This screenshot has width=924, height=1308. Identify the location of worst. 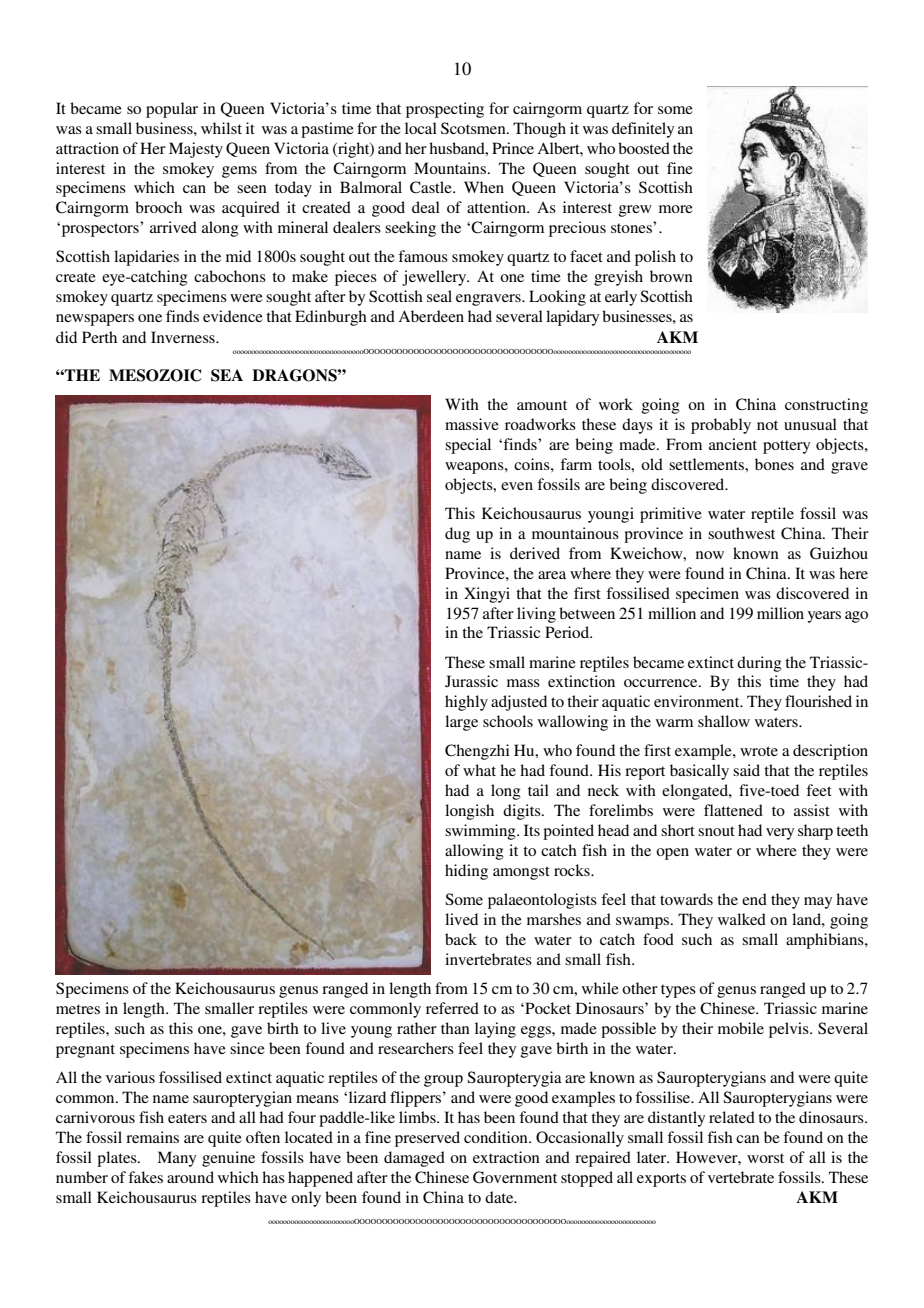
(765, 1158).
